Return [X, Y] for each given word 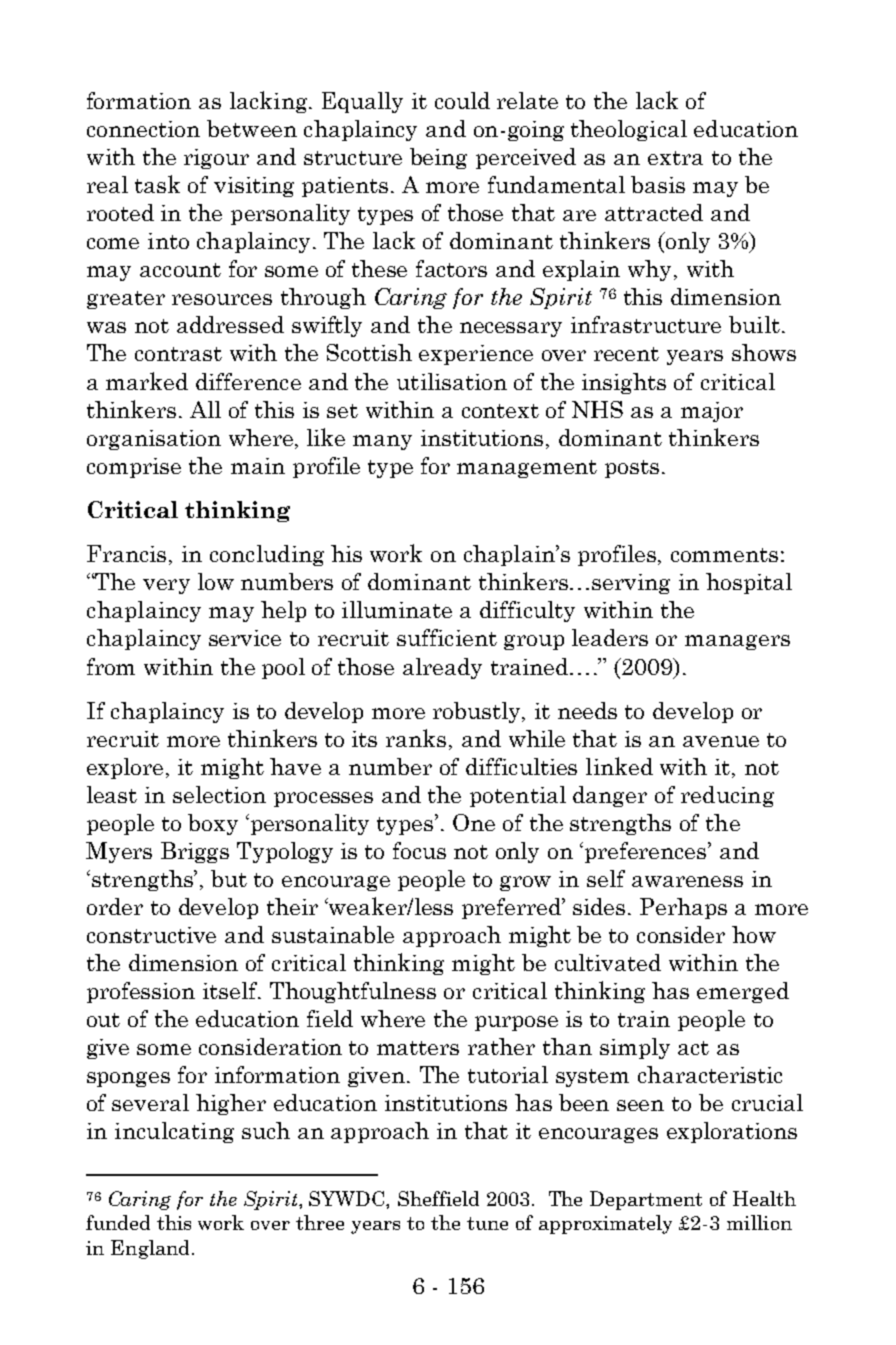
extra [675, 158]
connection [143, 129]
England [150, 1249]
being [438, 158]
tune [487, 1223]
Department [646, 1200]
